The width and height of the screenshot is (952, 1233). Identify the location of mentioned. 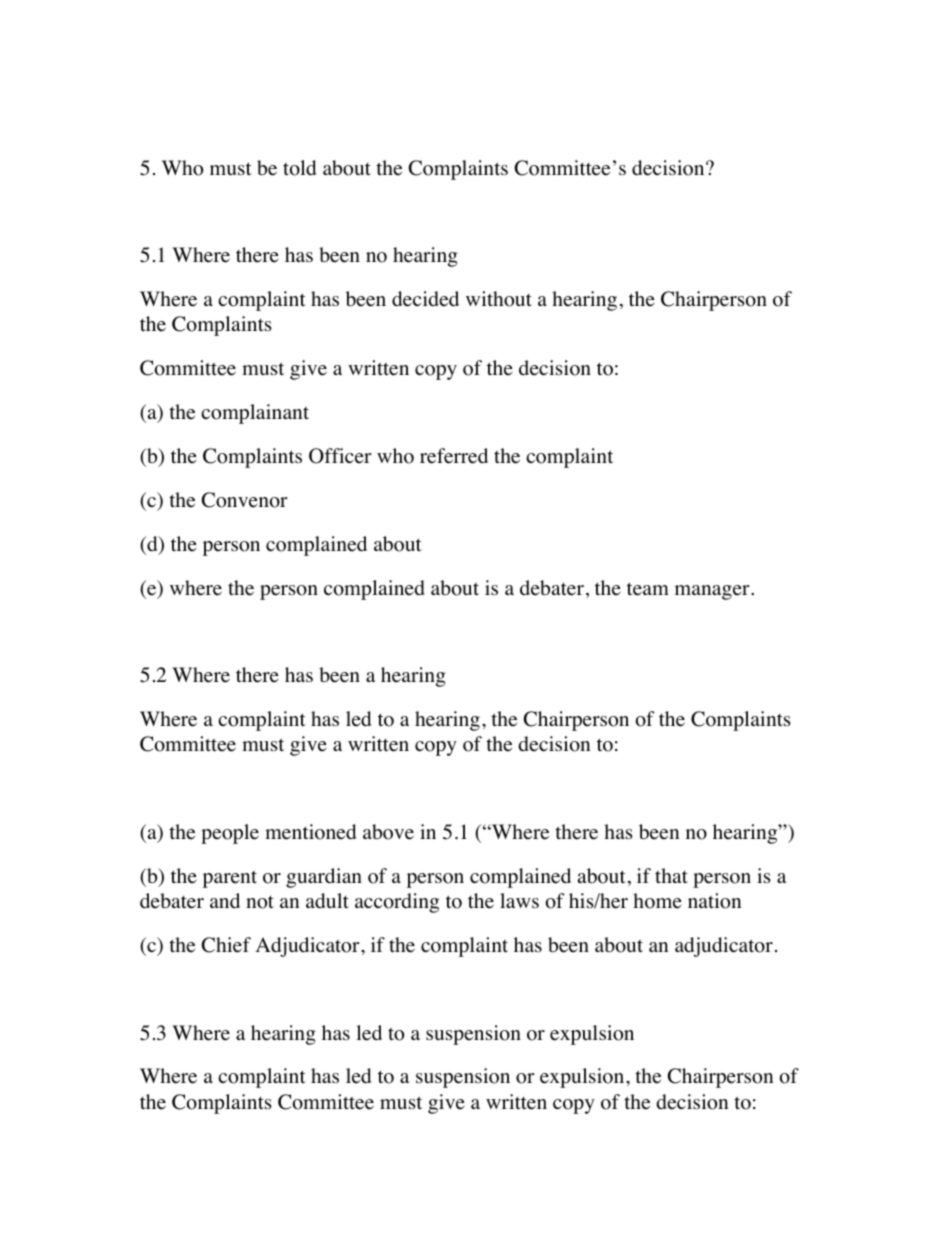
(310, 832).
